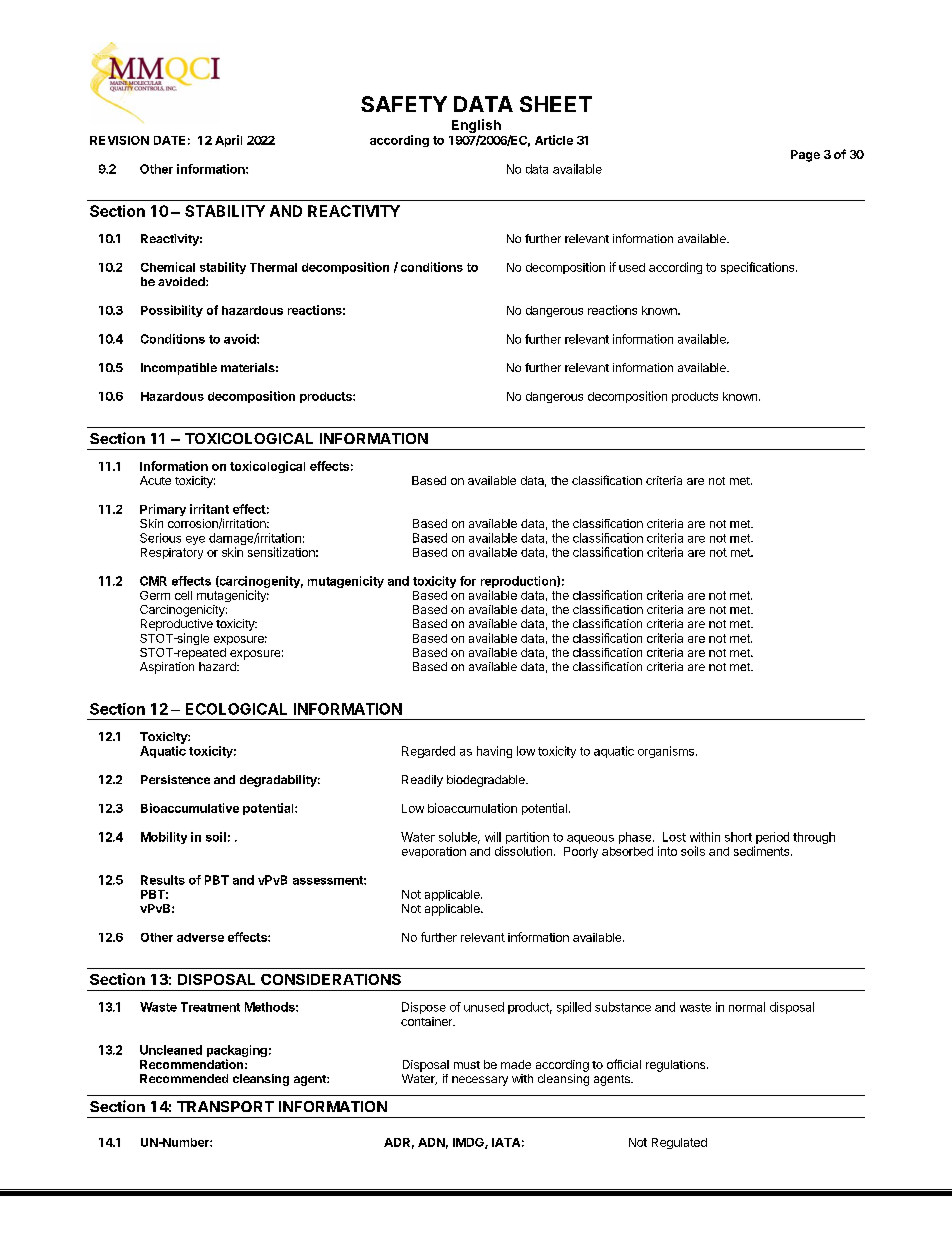 This document has width=952, height=1233. What do you see at coordinates (805, 156) in the document?
I see `Page` at bounding box center [805, 156].
